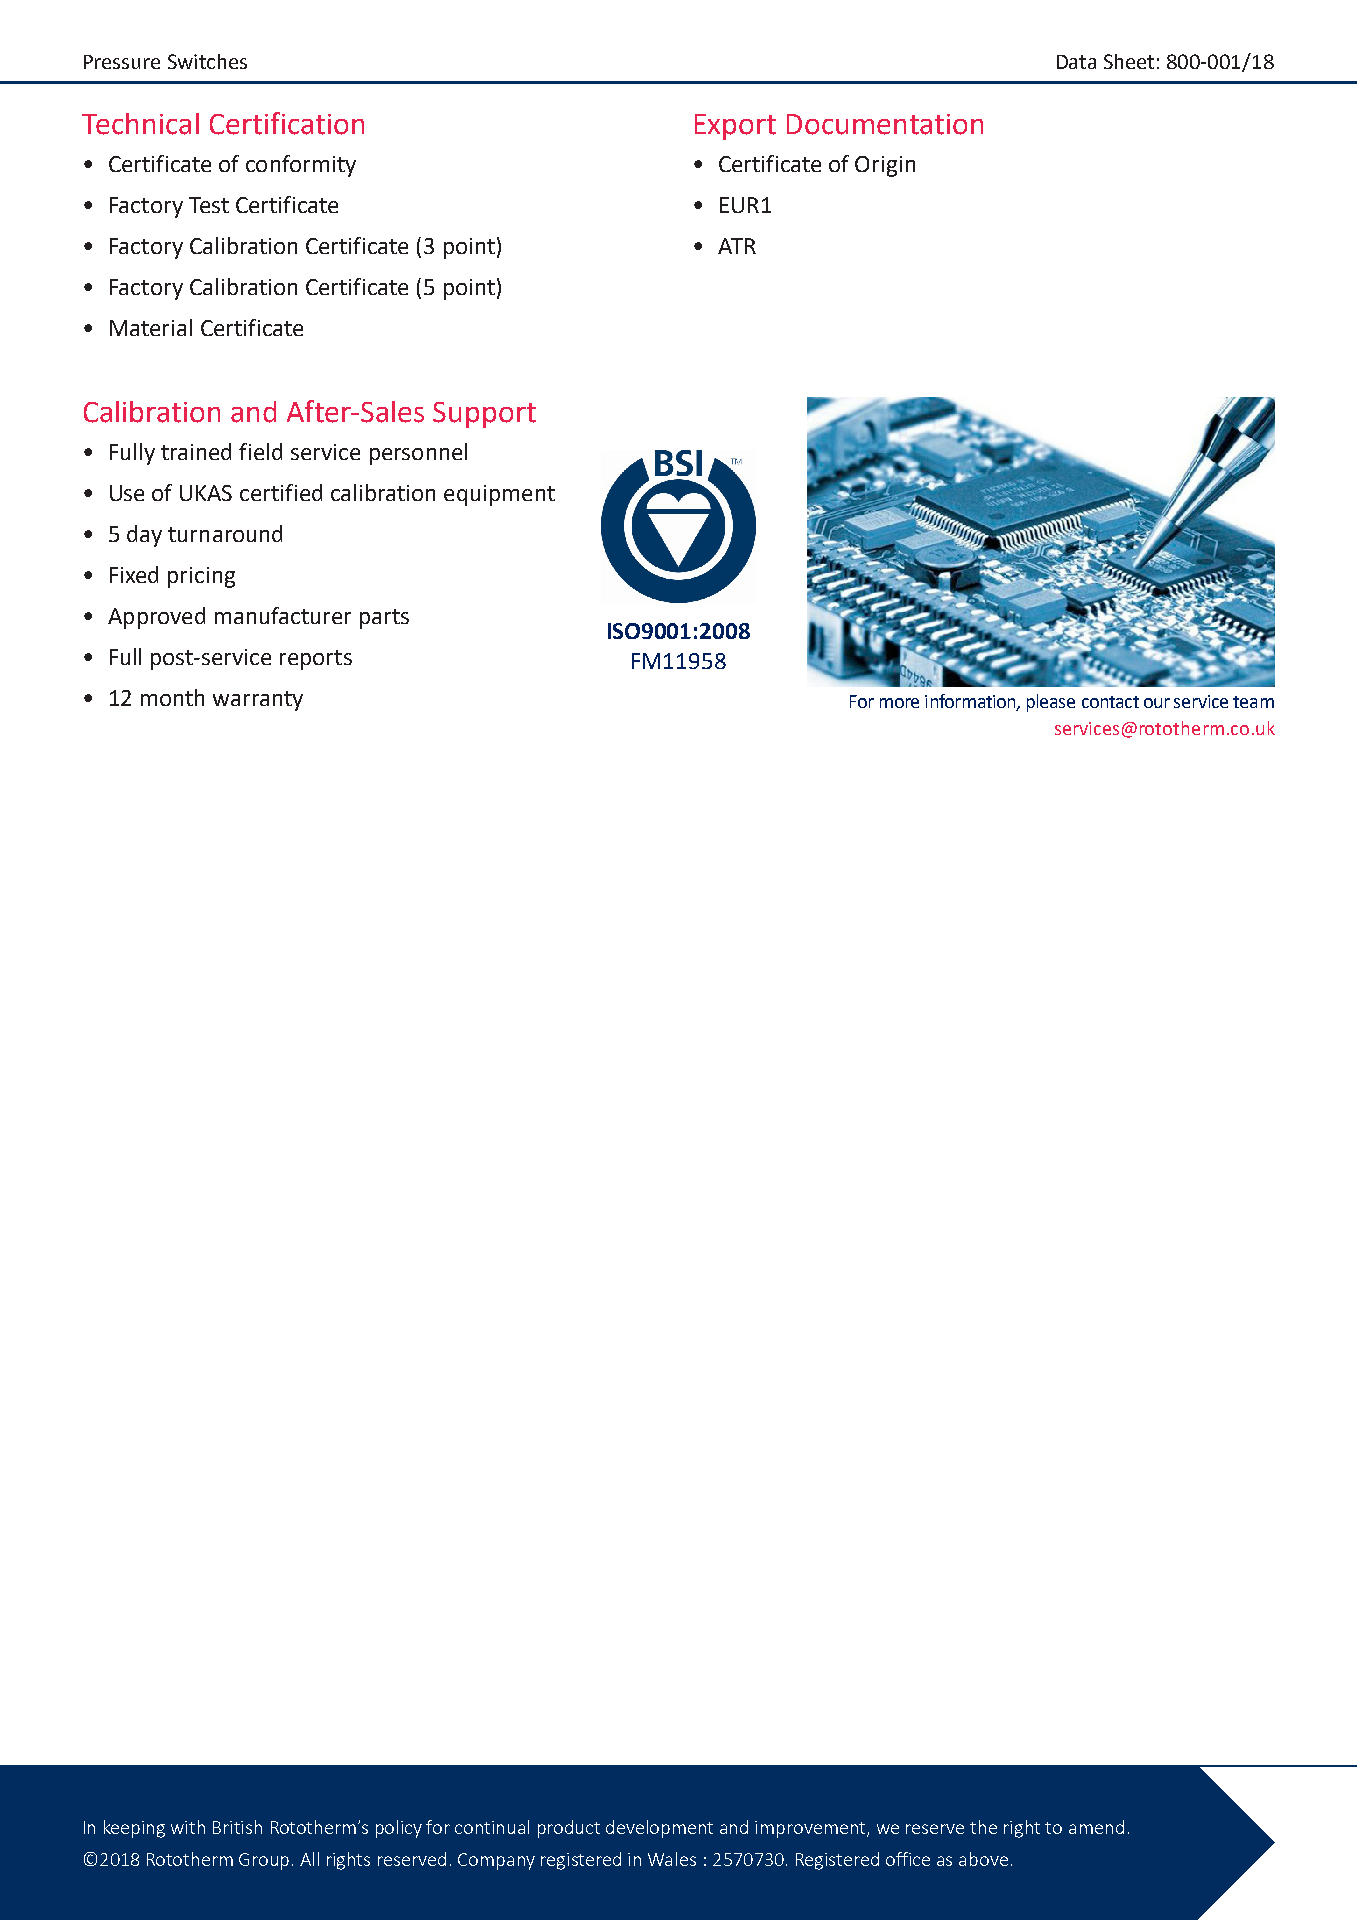 The width and height of the page is (1357, 1920). I want to click on Export, so click(735, 127).
